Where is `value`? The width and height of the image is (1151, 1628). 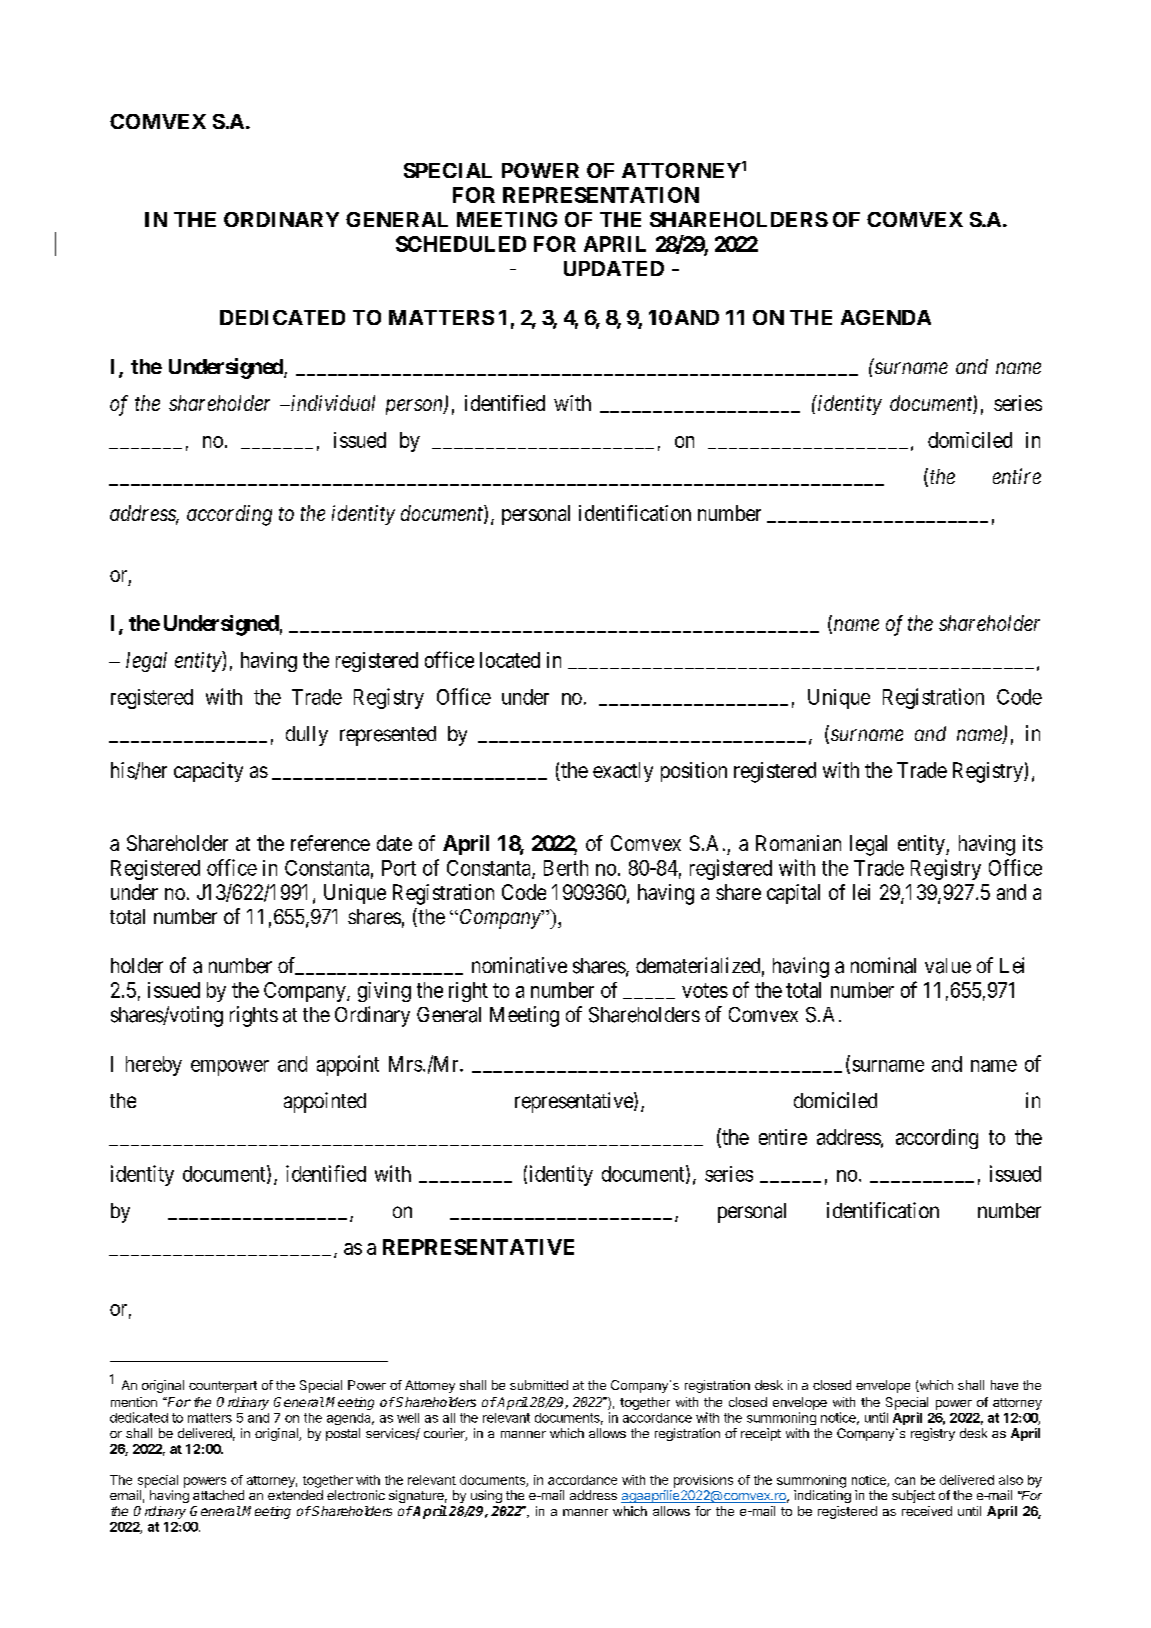
value is located at coordinates (948, 966).
